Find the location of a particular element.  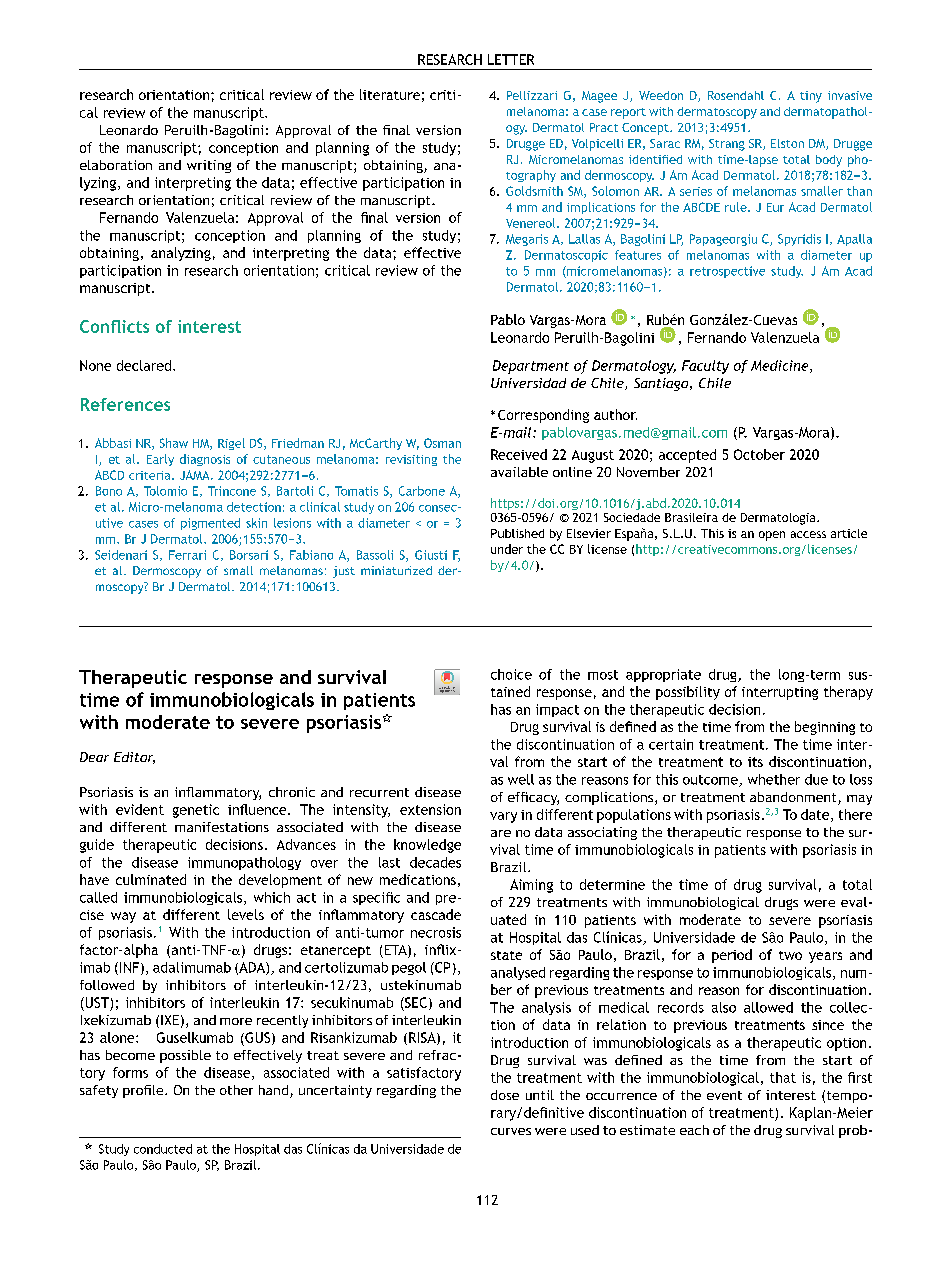

its is located at coordinates (755, 762).
